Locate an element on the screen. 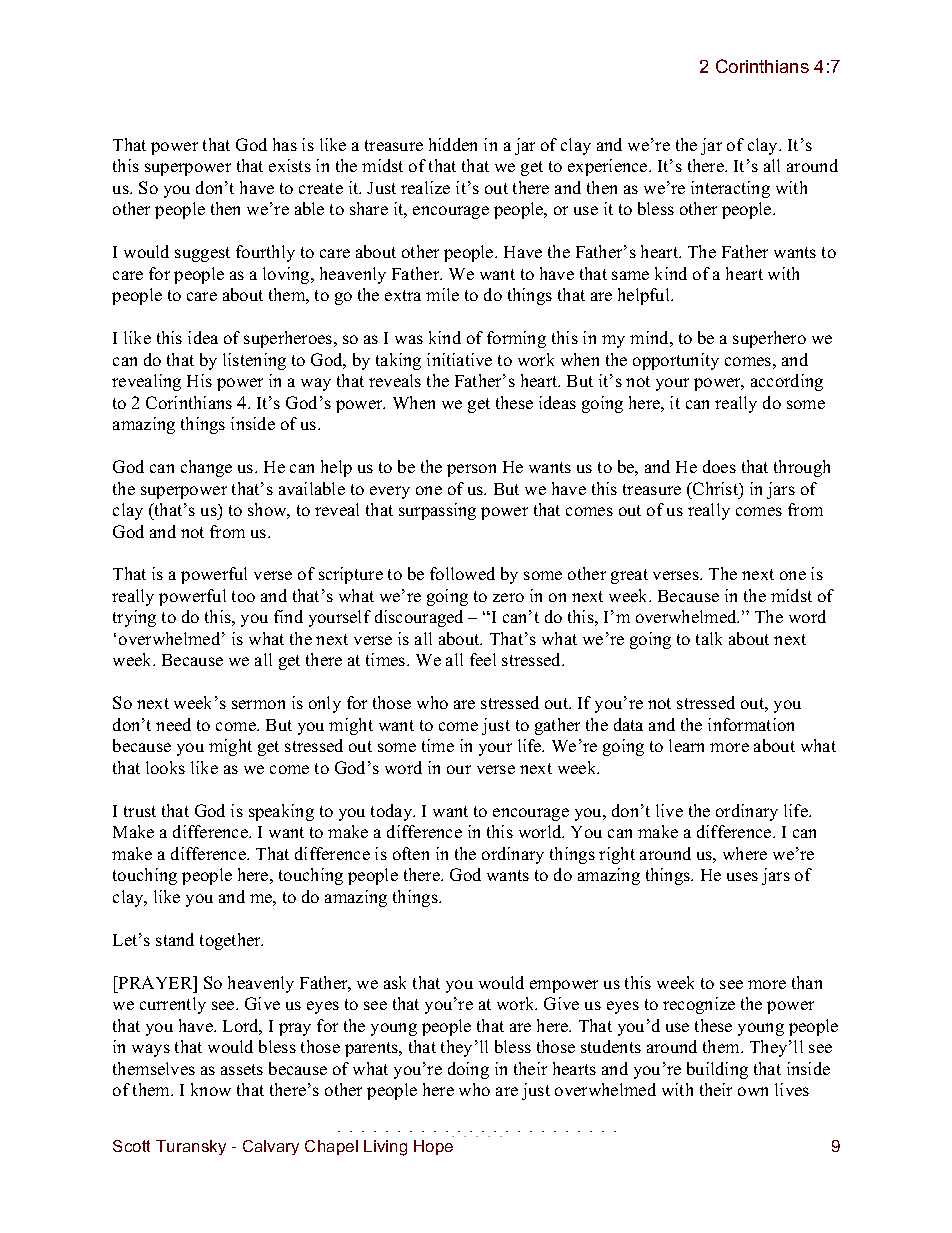 This screenshot has height=1233, width=952. exists is located at coordinates (290, 165).
